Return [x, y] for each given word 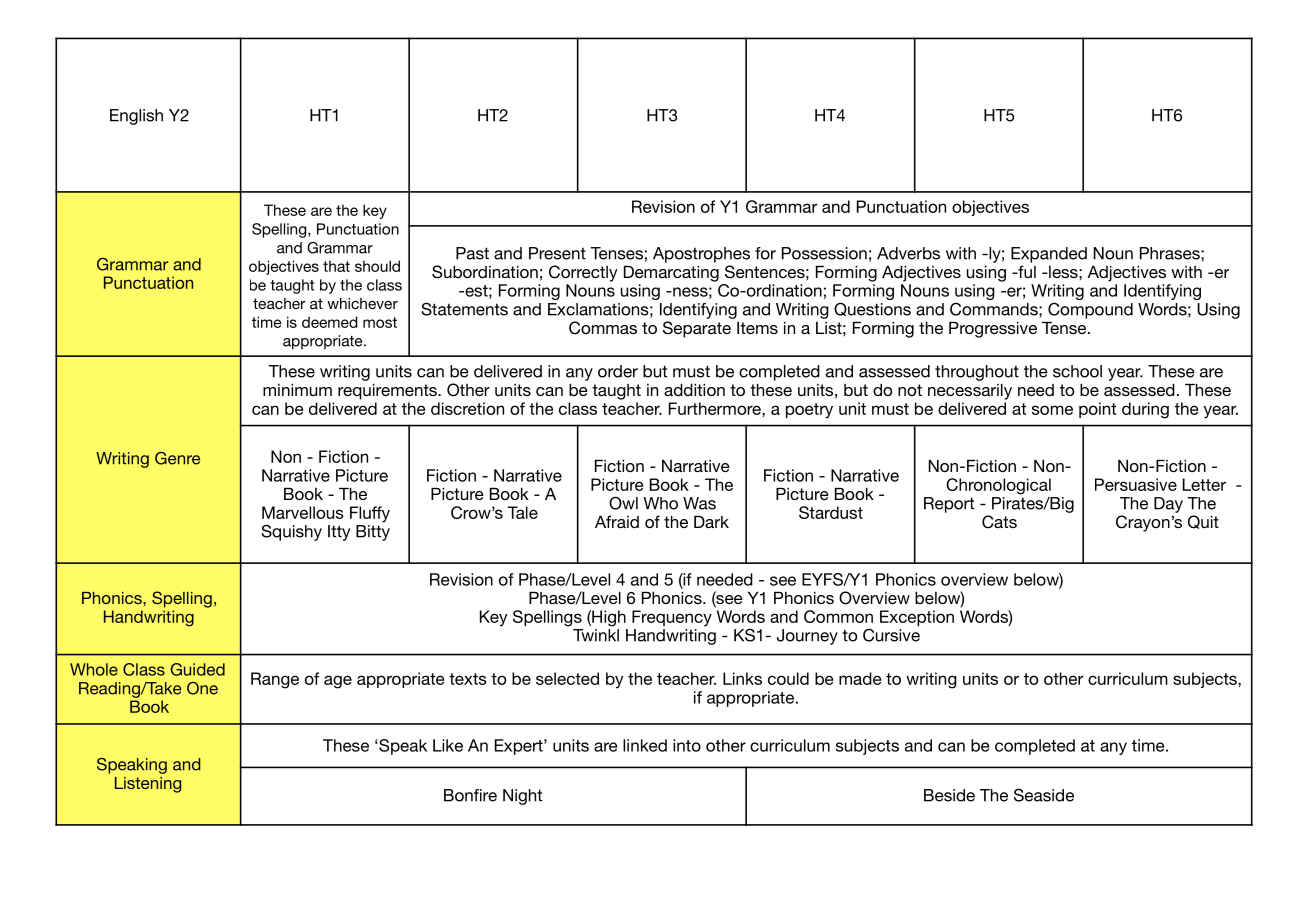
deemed [329, 322]
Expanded [1049, 255]
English [136, 117]
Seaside [1044, 795]
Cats [999, 522]
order [618, 371]
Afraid [617, 521]
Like [448, 745]
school [1077, 371]
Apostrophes [701, 255]
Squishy [291, 532]
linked [645, 745]
